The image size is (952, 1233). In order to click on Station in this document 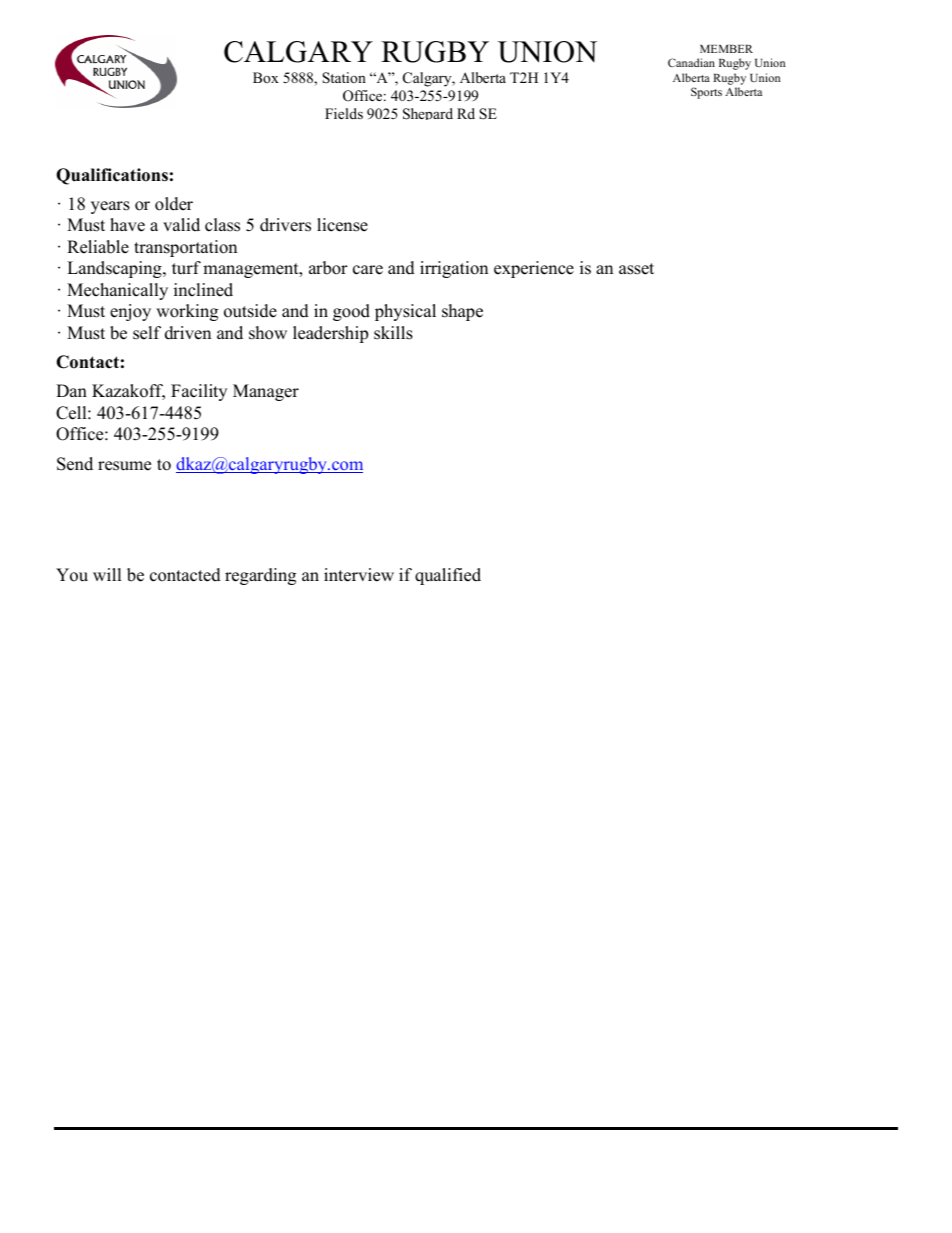, I will do `click(344, 78)`.
